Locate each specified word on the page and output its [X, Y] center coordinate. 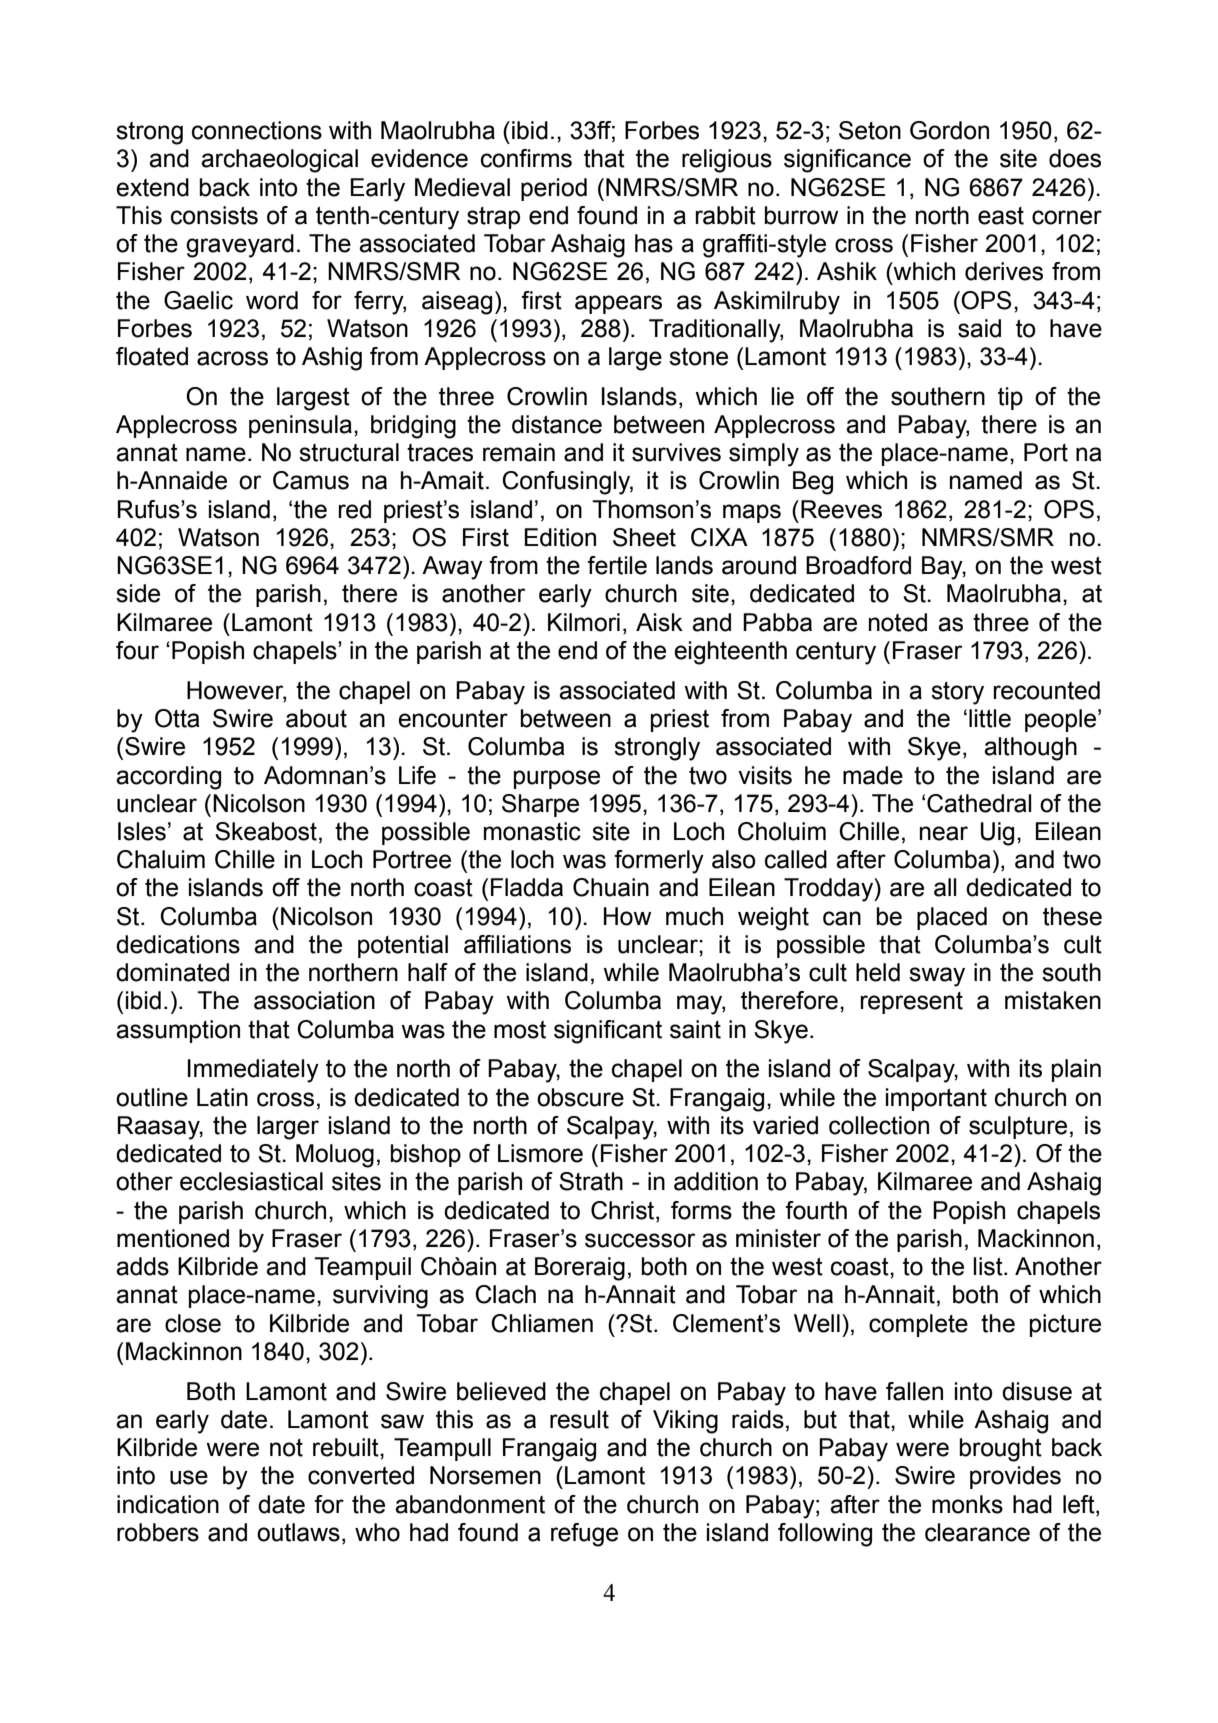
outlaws [298, 1532]
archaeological [279, 161]
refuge [584, 1535]
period [554, 189]
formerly [659, 862]
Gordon [949, 130]
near [944, 833]
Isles [142, 831]
